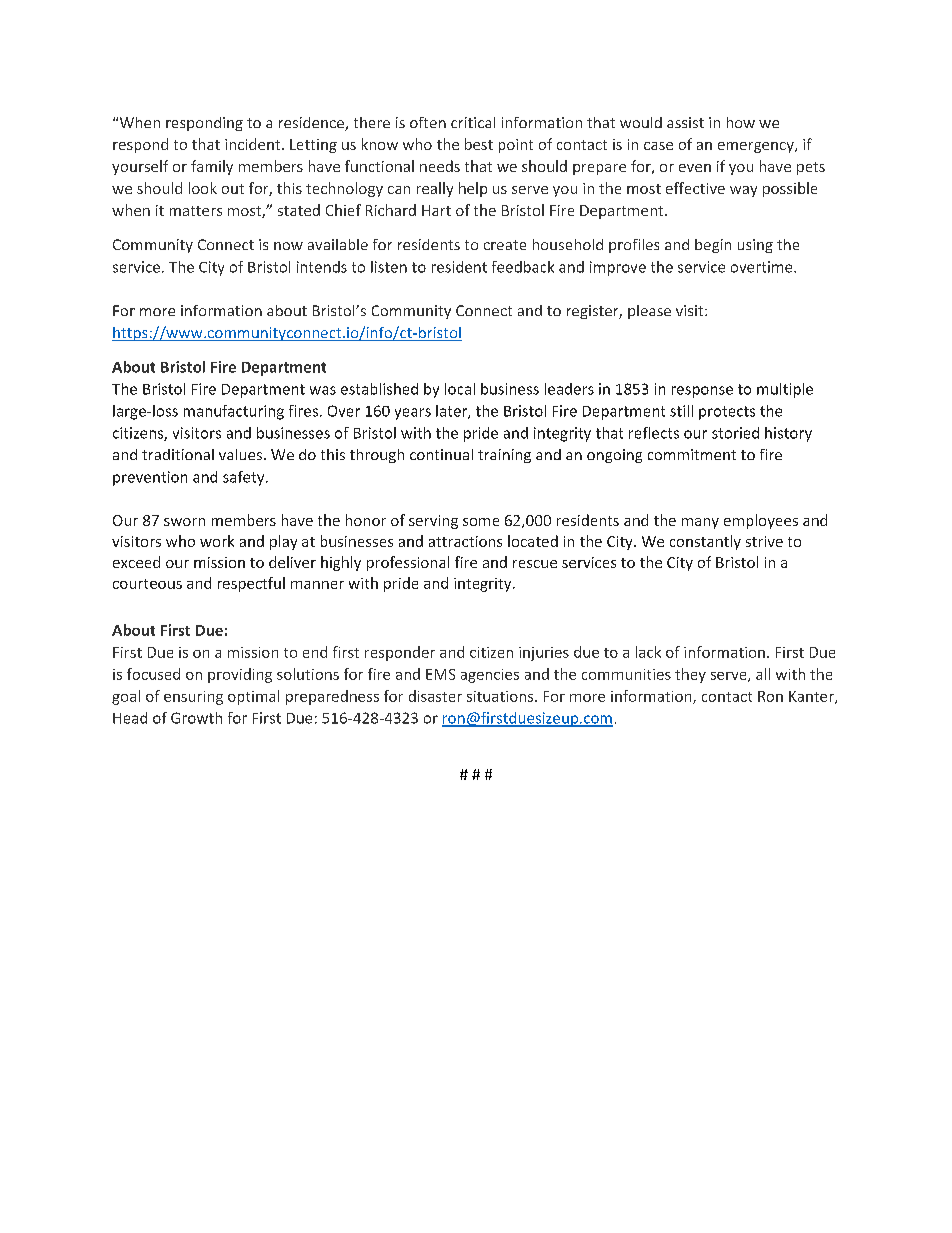  I want to click on please, so click(649, 312).
